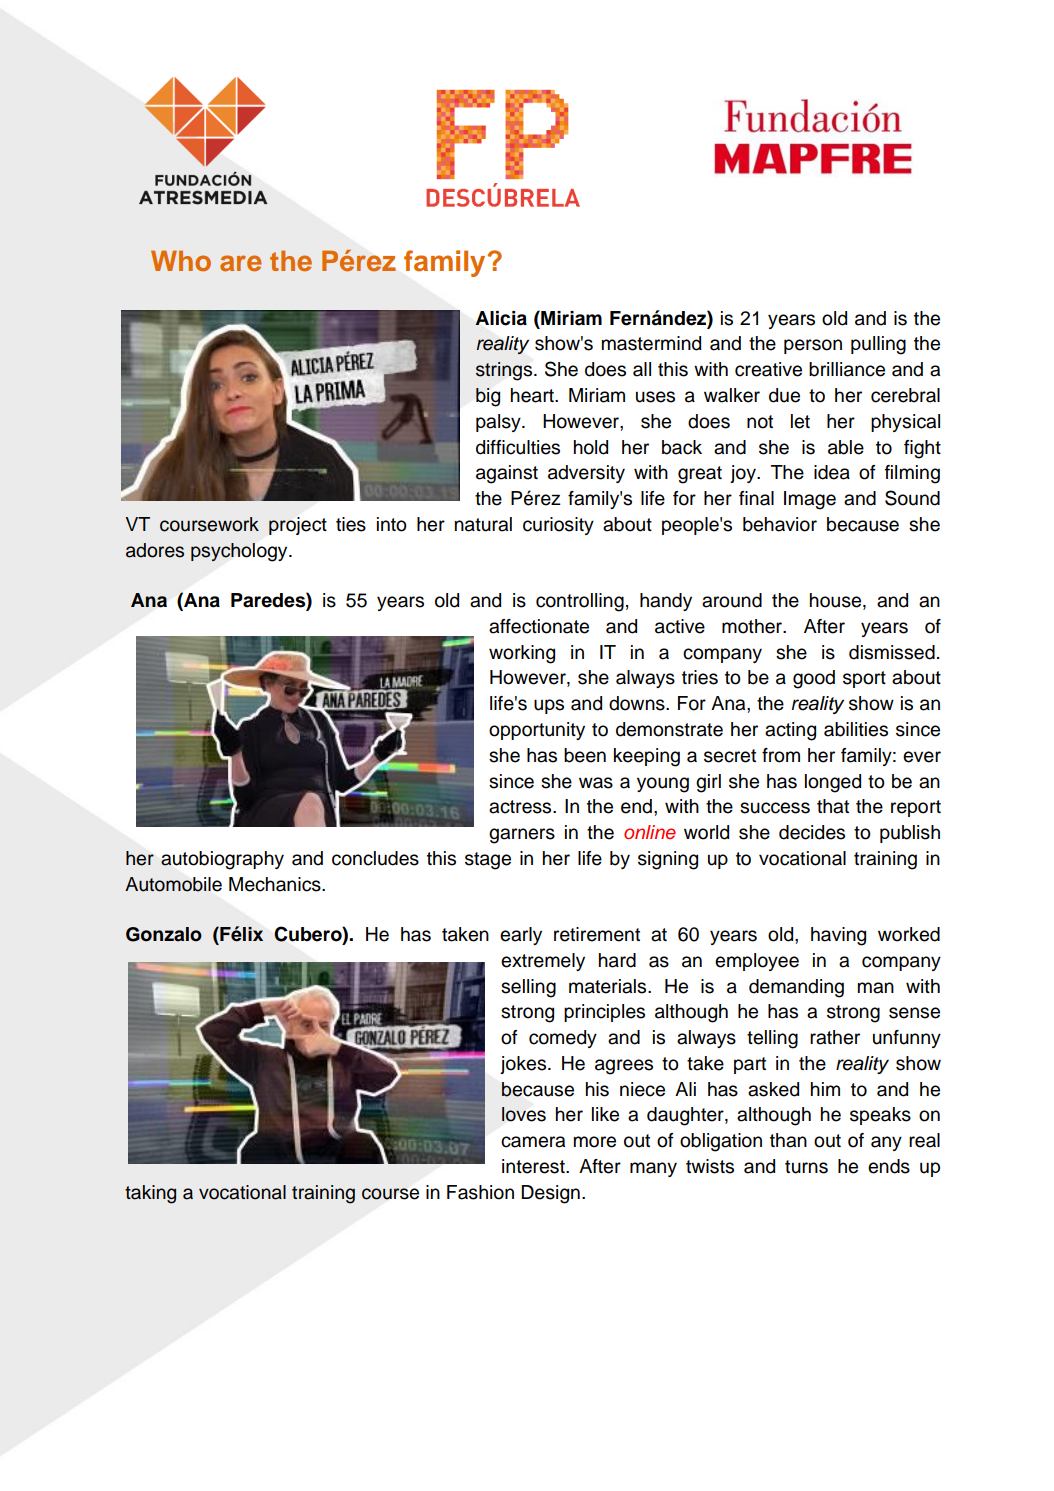 This image has width=1054, height=1491. I want to click on turns, so click(806, 1167).
